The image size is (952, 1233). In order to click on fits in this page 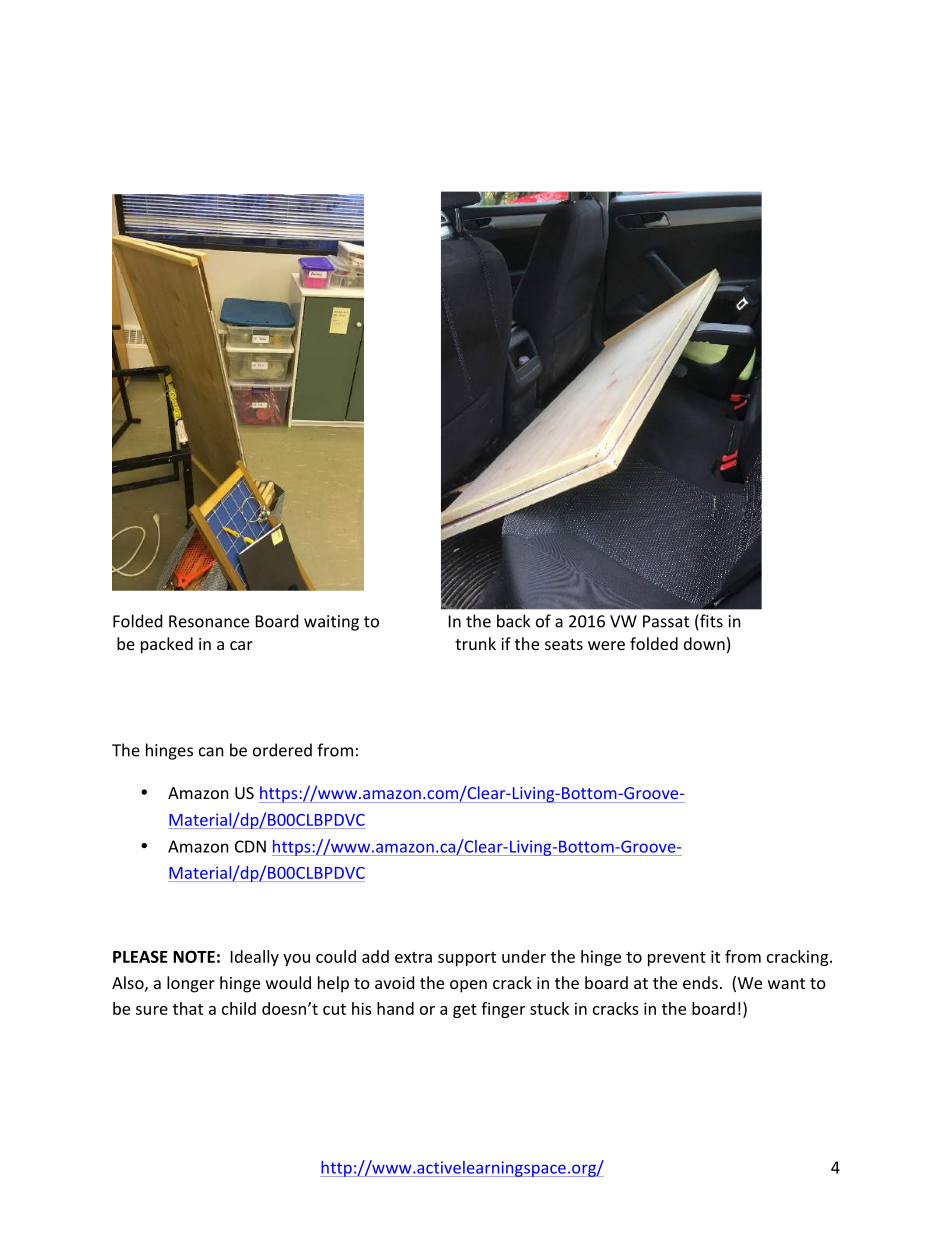, I will do `click(710, 622)`.
